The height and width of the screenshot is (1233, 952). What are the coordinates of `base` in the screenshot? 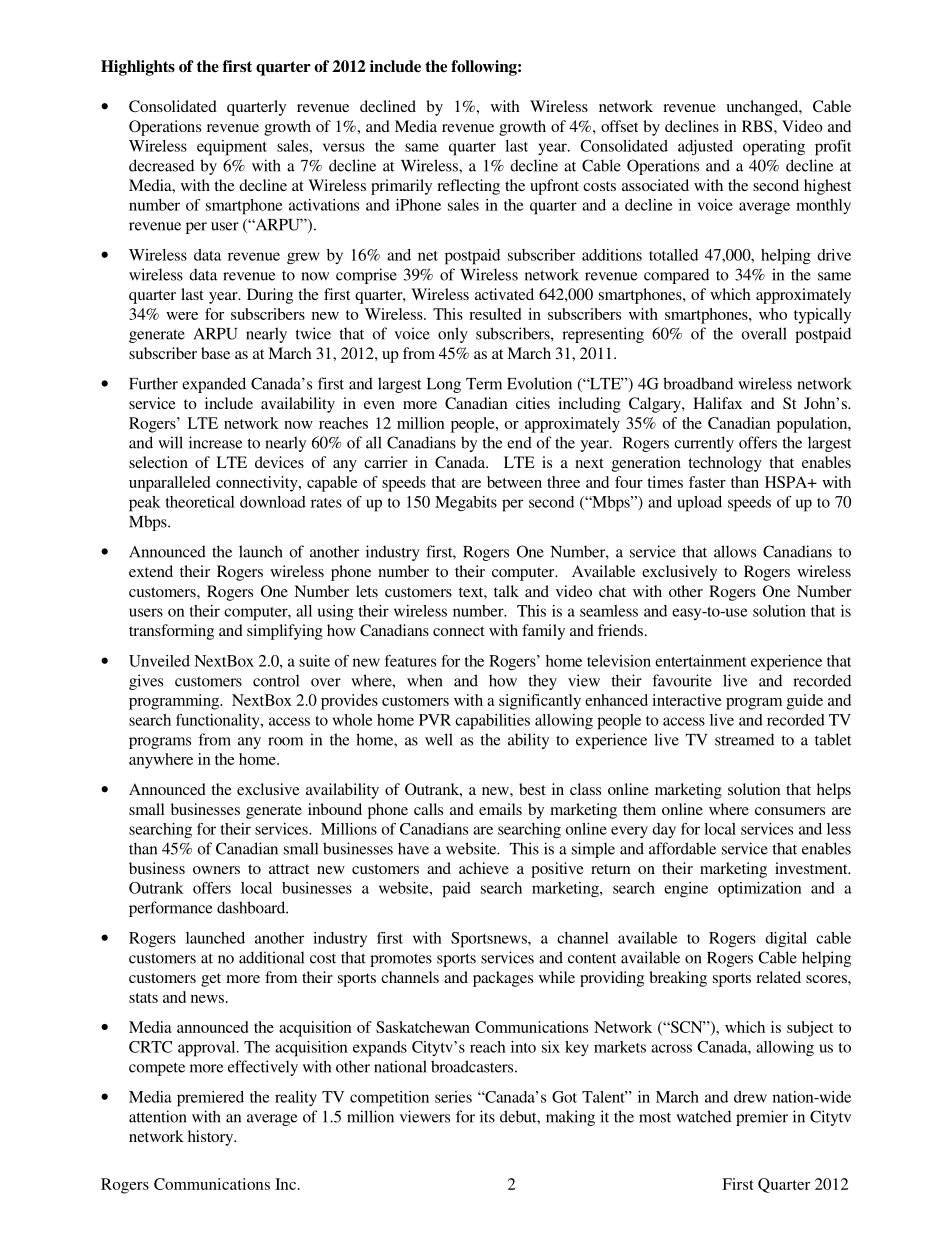 It's located at (215, 353).
